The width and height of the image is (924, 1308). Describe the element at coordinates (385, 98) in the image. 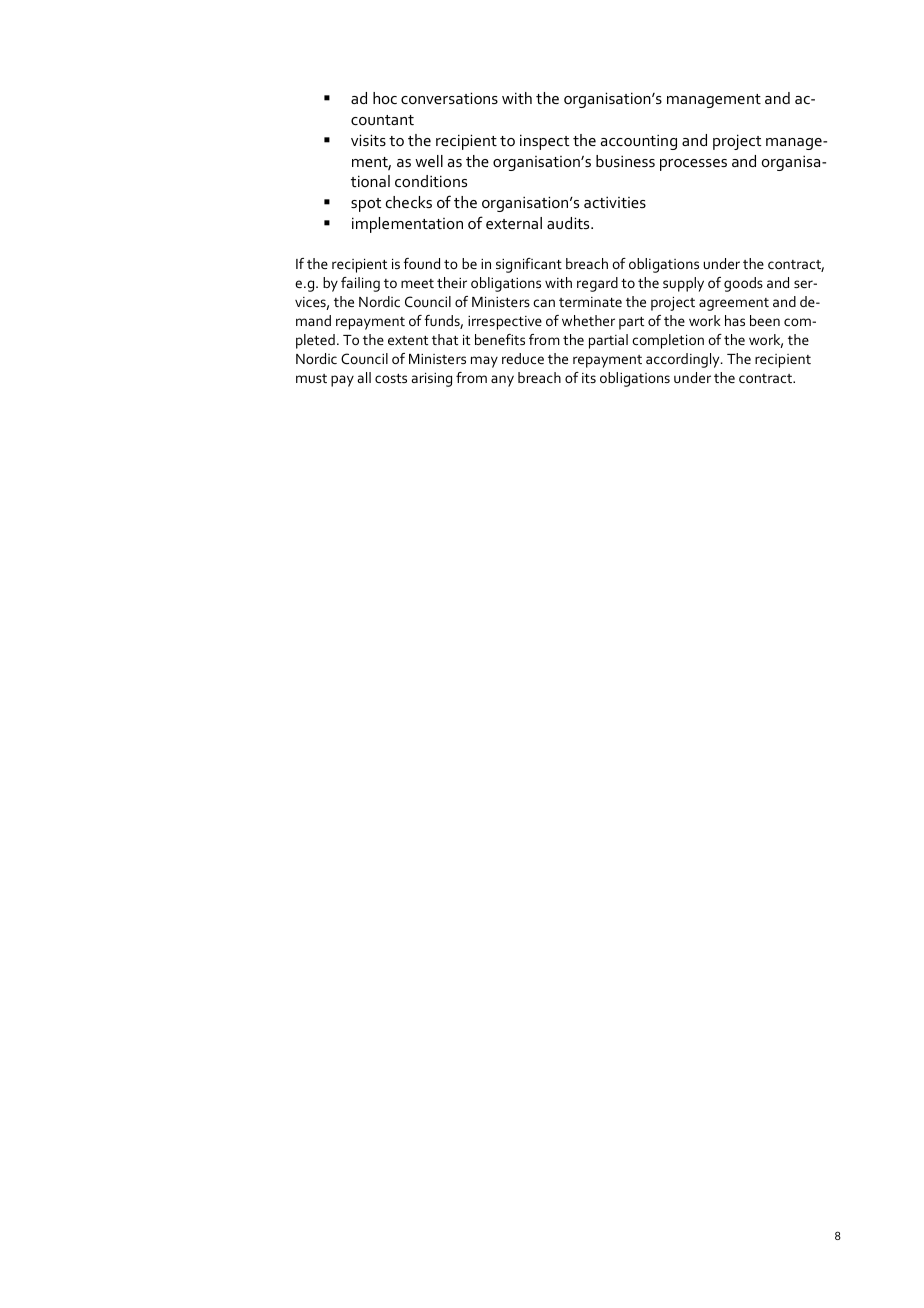

I see `hoc` at that location.
